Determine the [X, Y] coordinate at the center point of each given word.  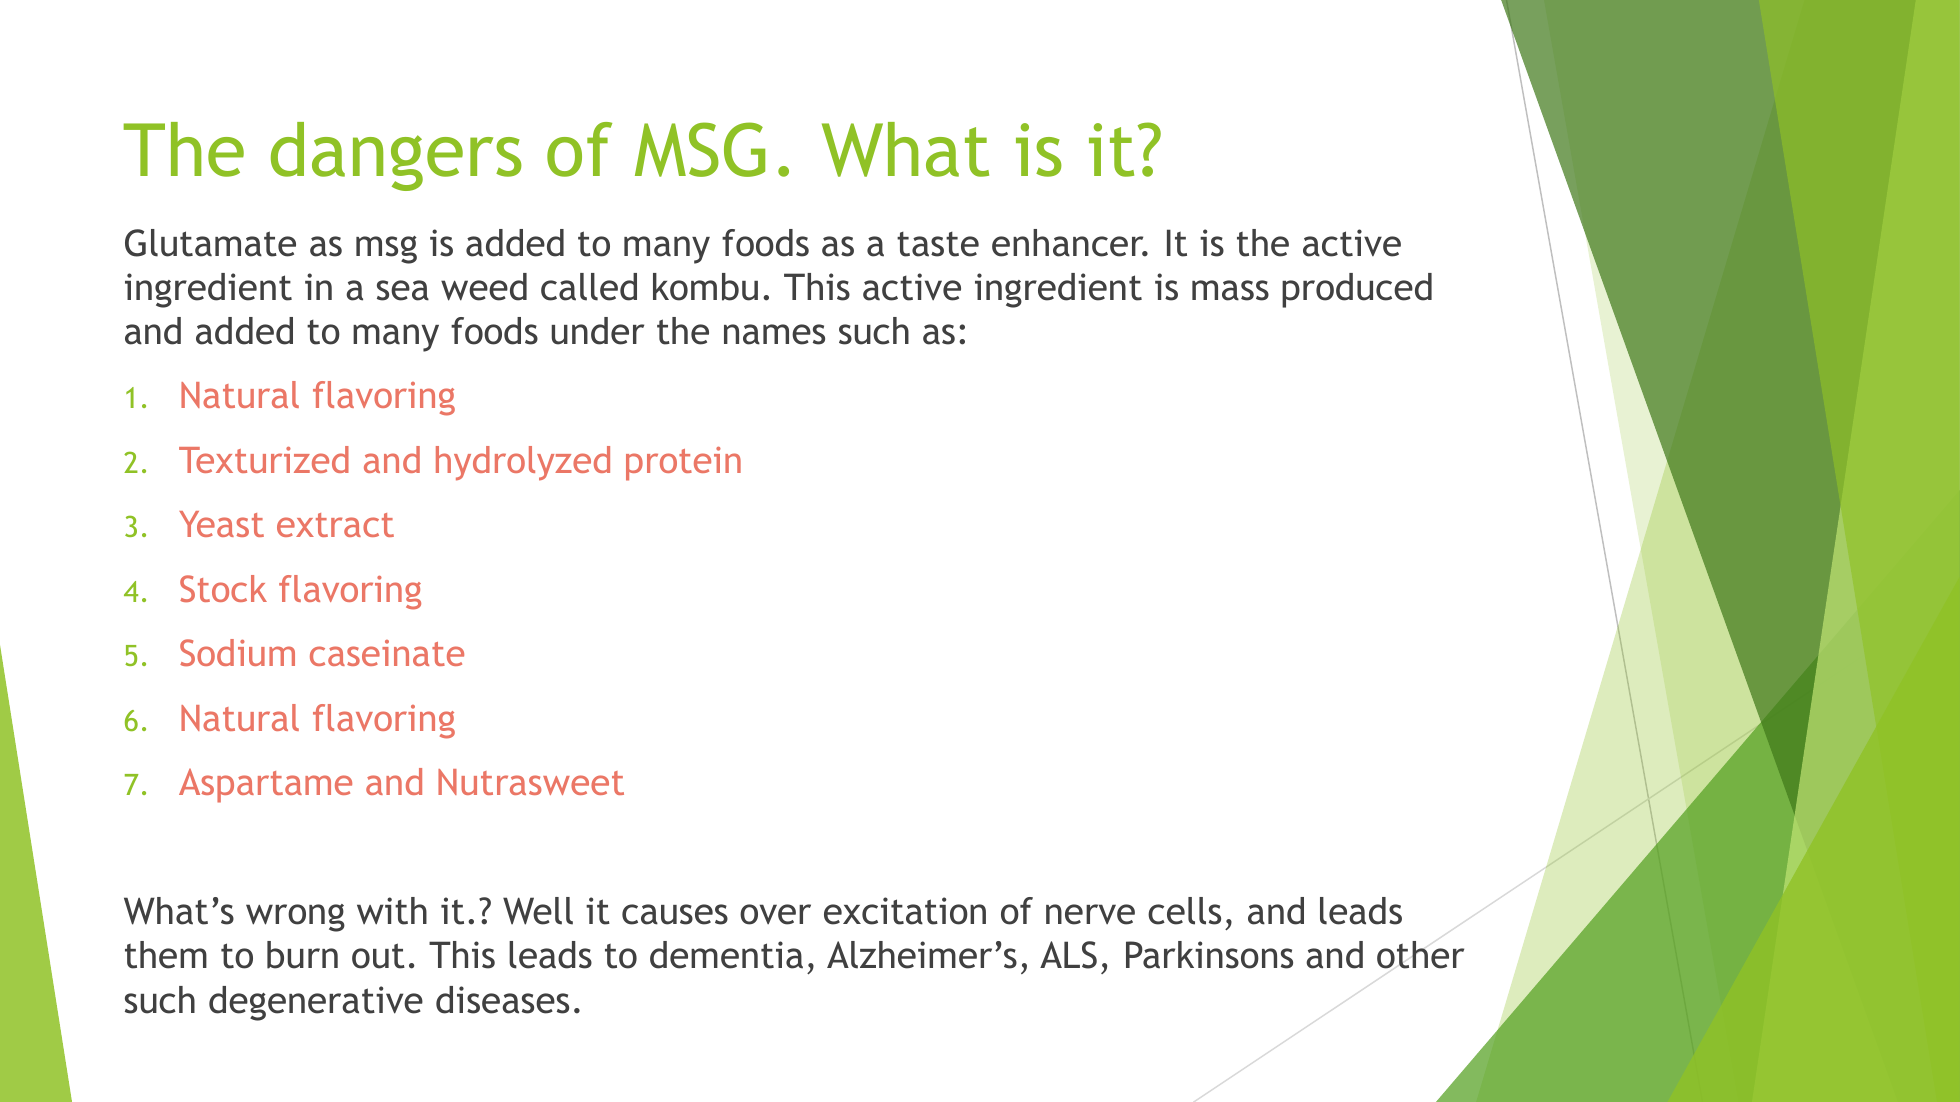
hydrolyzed [523, 463]
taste [938, 244]
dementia [726, 955]
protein [683, 464]
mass [1230, 290]
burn [302, 955]
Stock [223, 588]
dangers [396, 156]
